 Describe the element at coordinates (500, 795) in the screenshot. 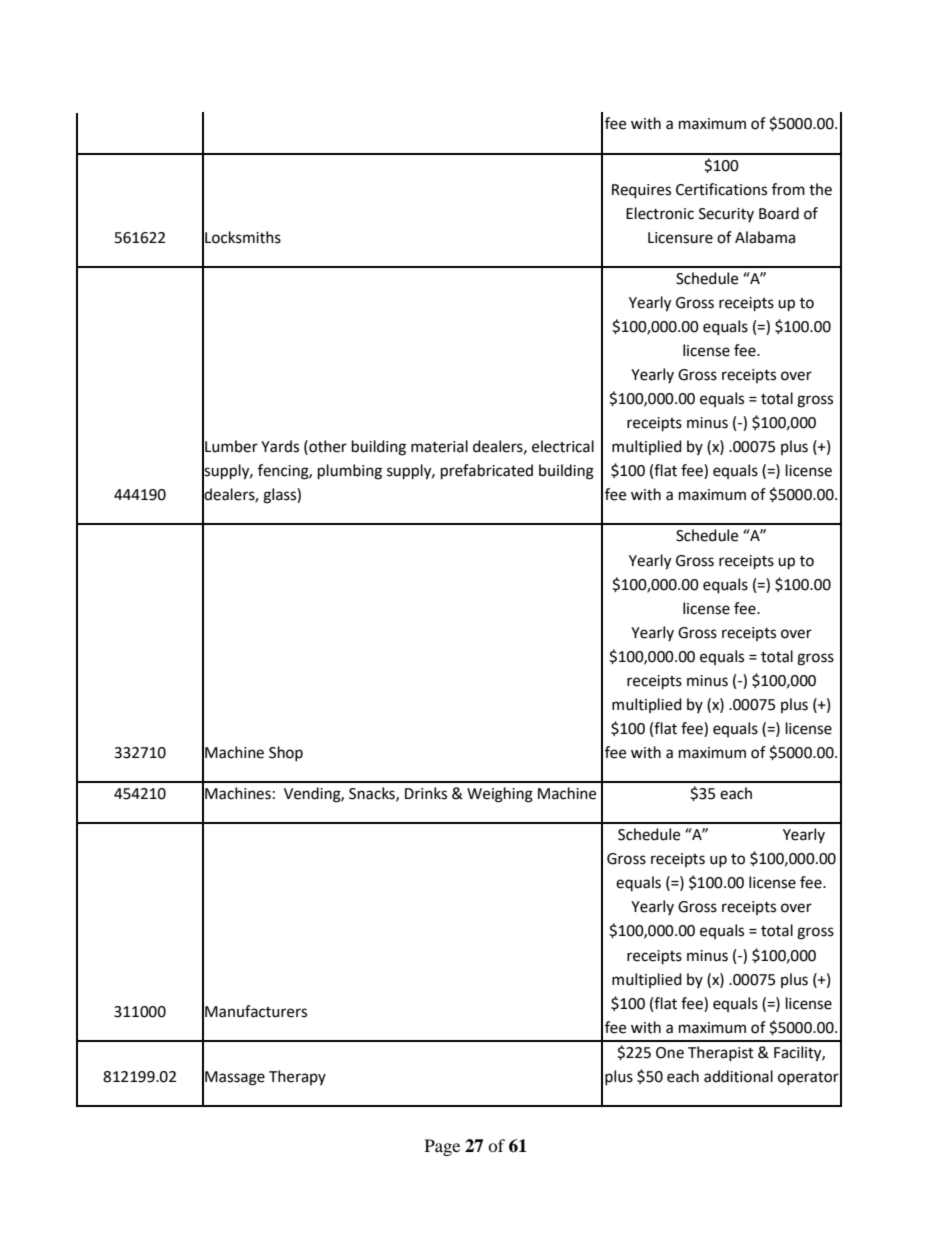

I see `Weighing` at that location.
